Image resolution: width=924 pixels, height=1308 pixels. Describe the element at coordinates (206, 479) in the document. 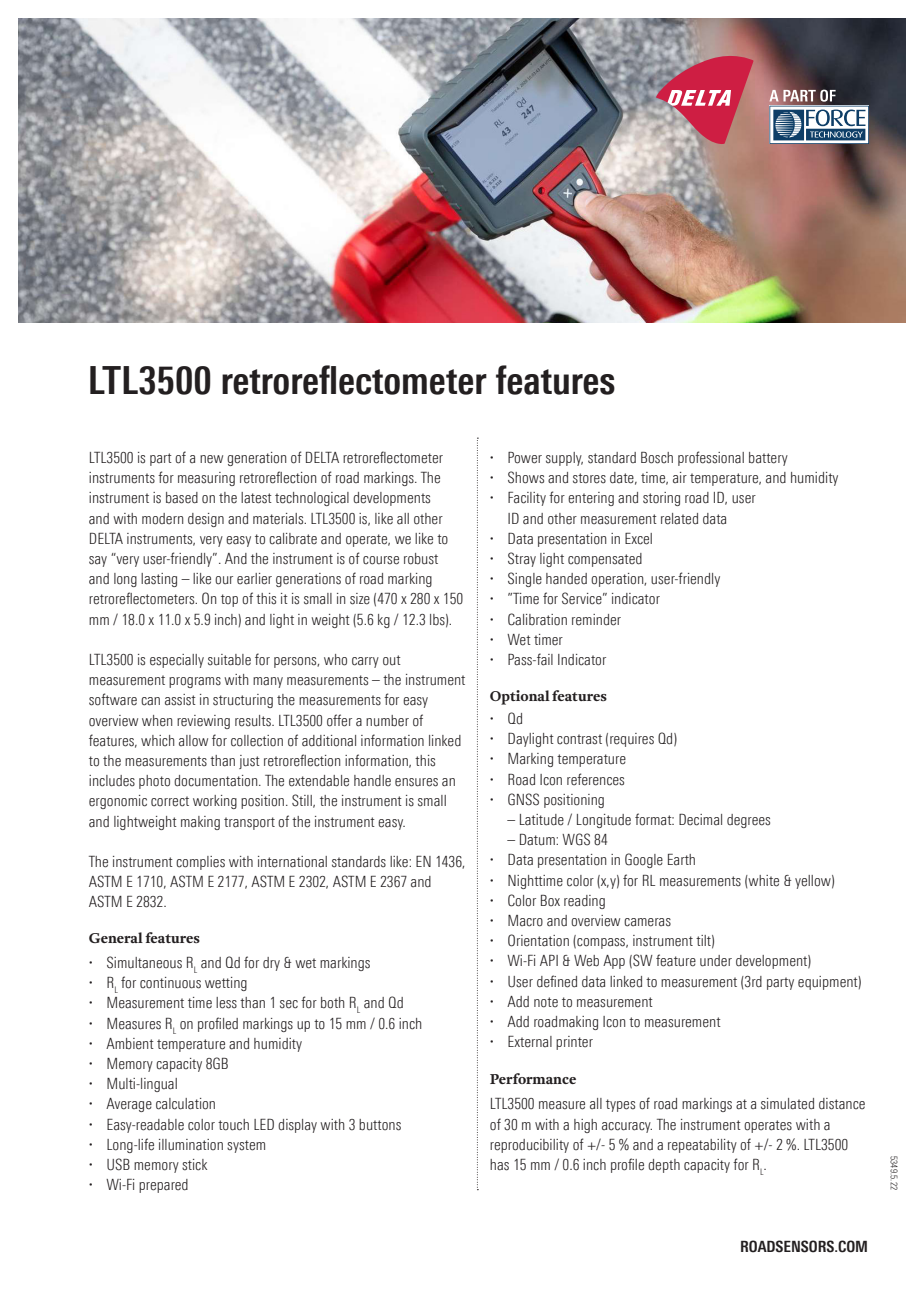

I see `measuring` at that location.
